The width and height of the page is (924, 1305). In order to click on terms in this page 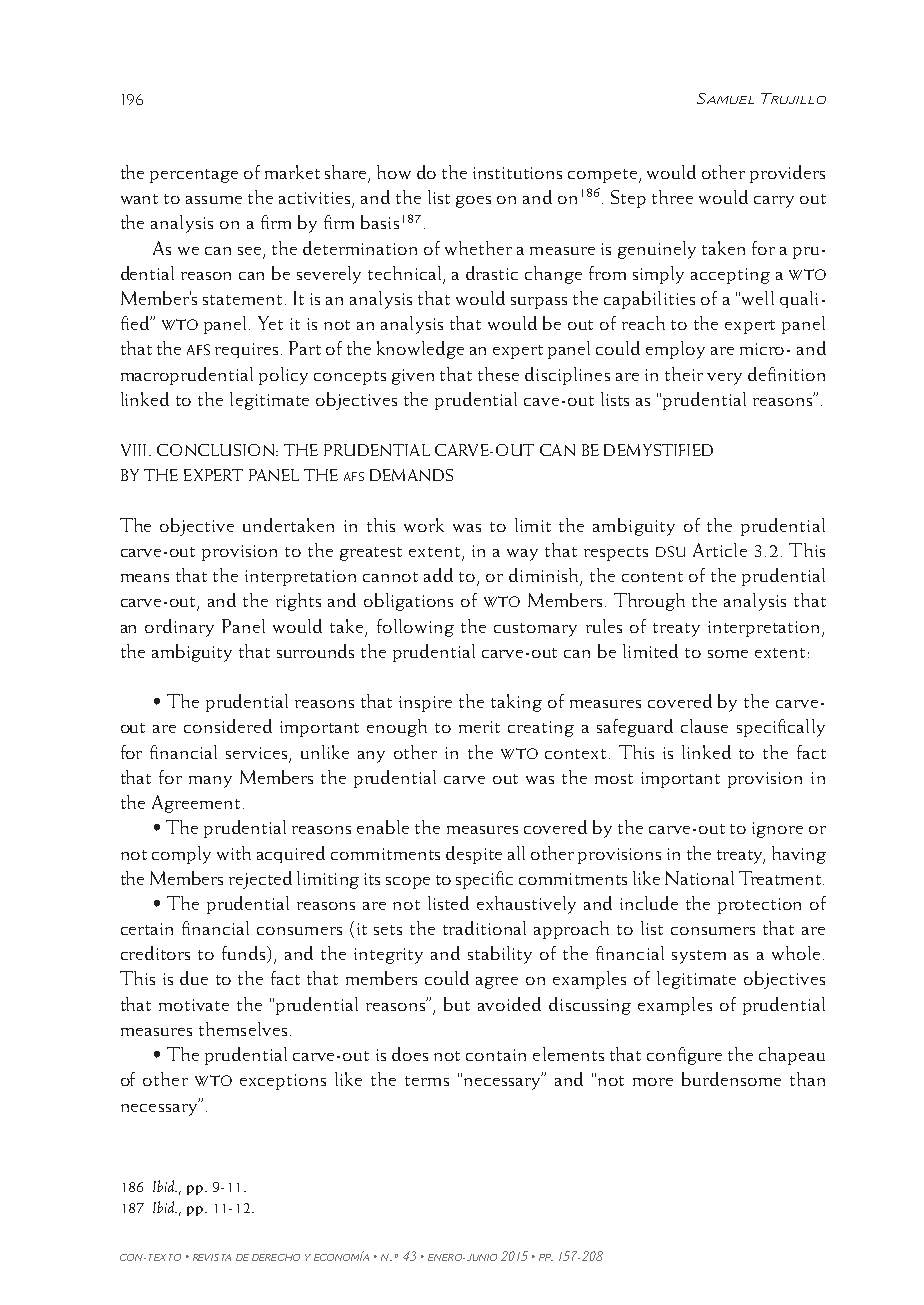, I will do `click(427, 1081)`.
